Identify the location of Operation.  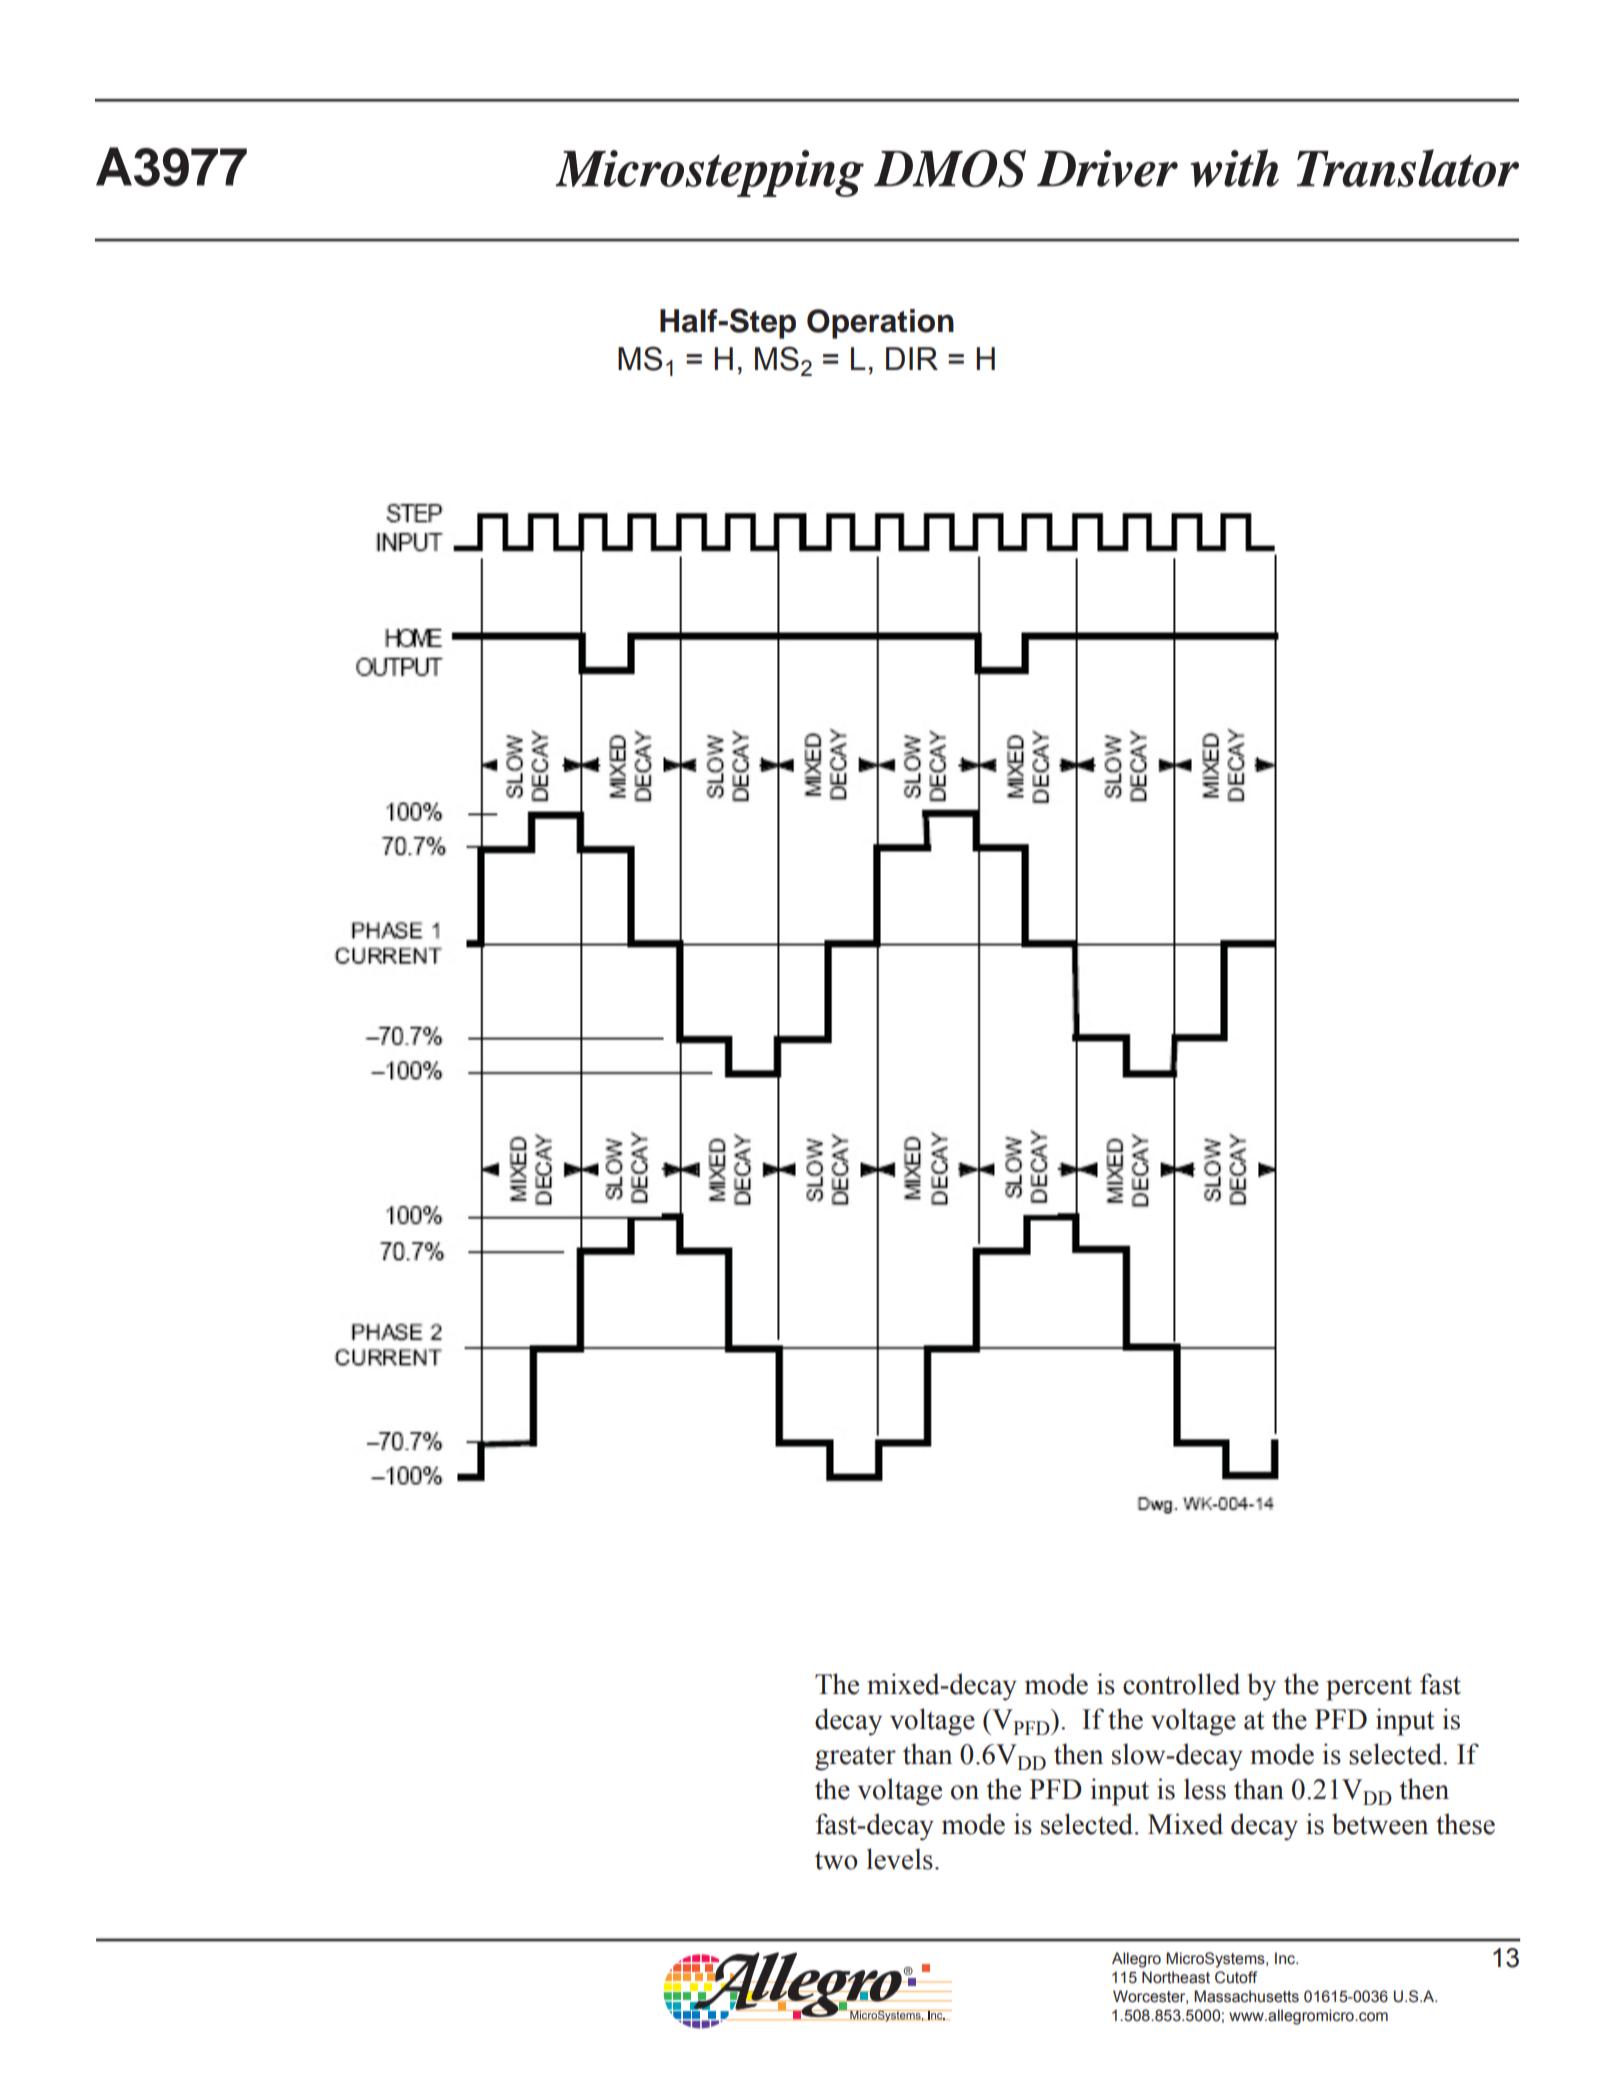
(880, 324).
